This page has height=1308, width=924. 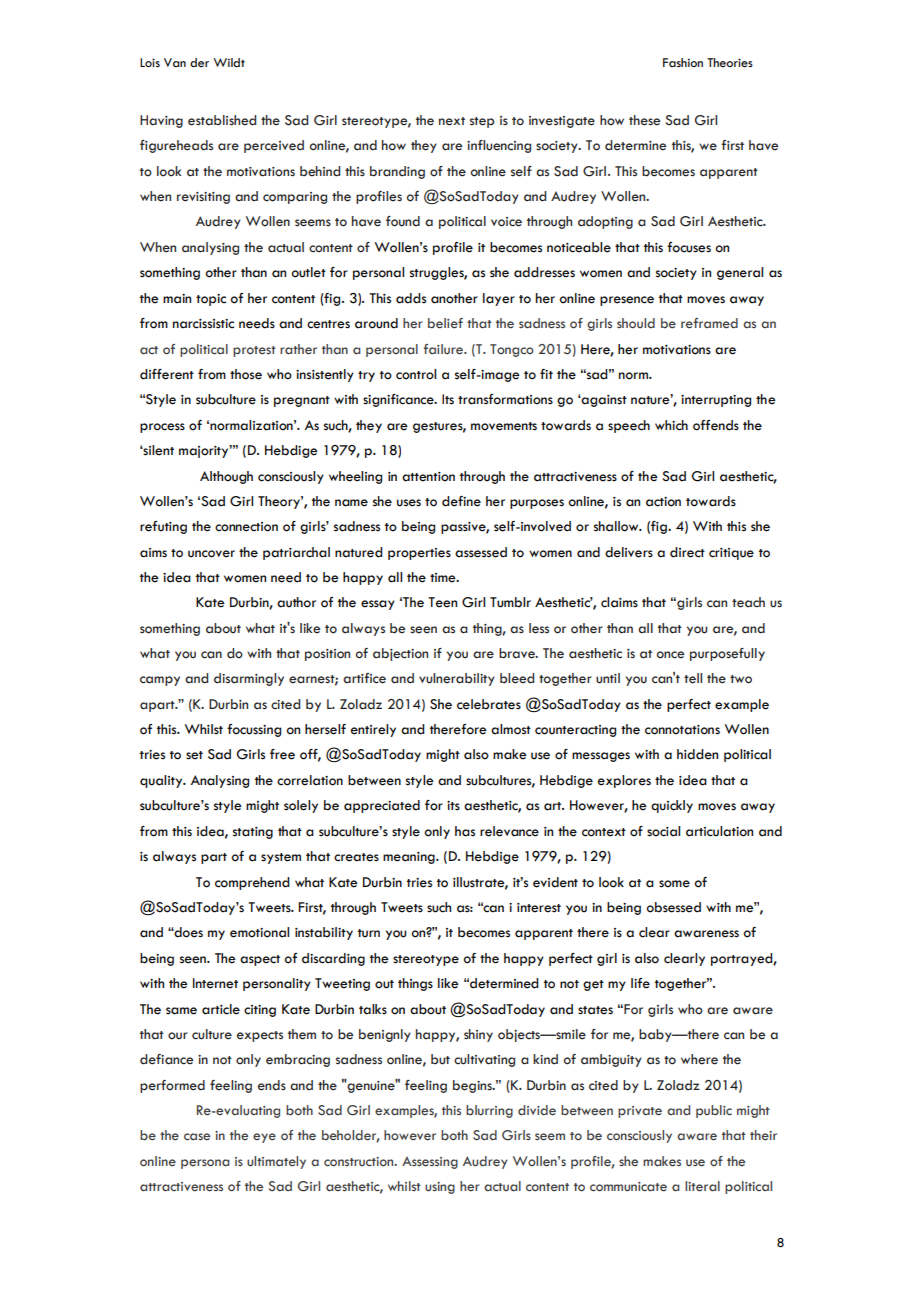 I want to click on next, so click(x=452, y=121).
